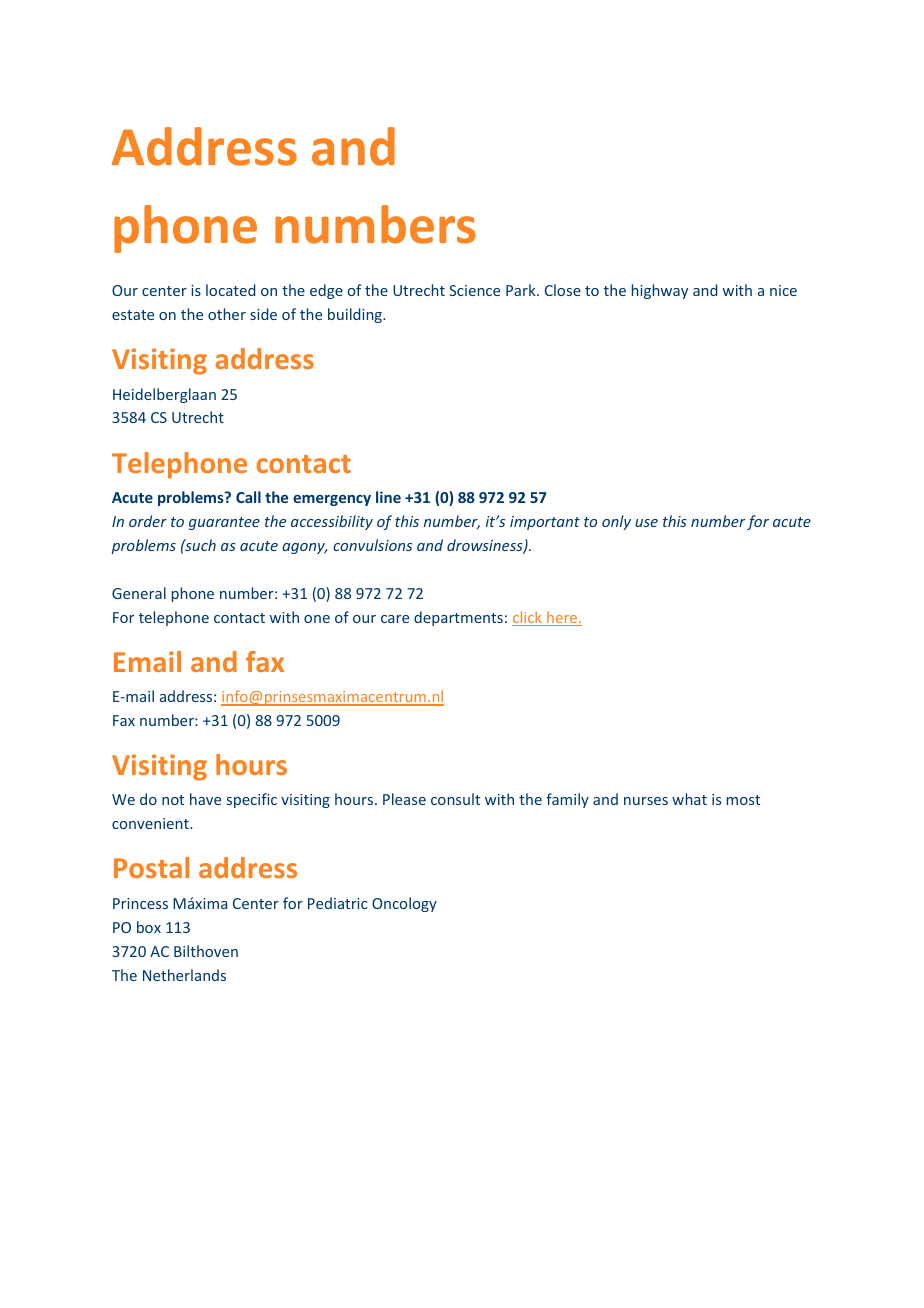  What do you see at coordinates (689, 799) in the screenshot?
I see `what` at bounding box center [689, 799].
